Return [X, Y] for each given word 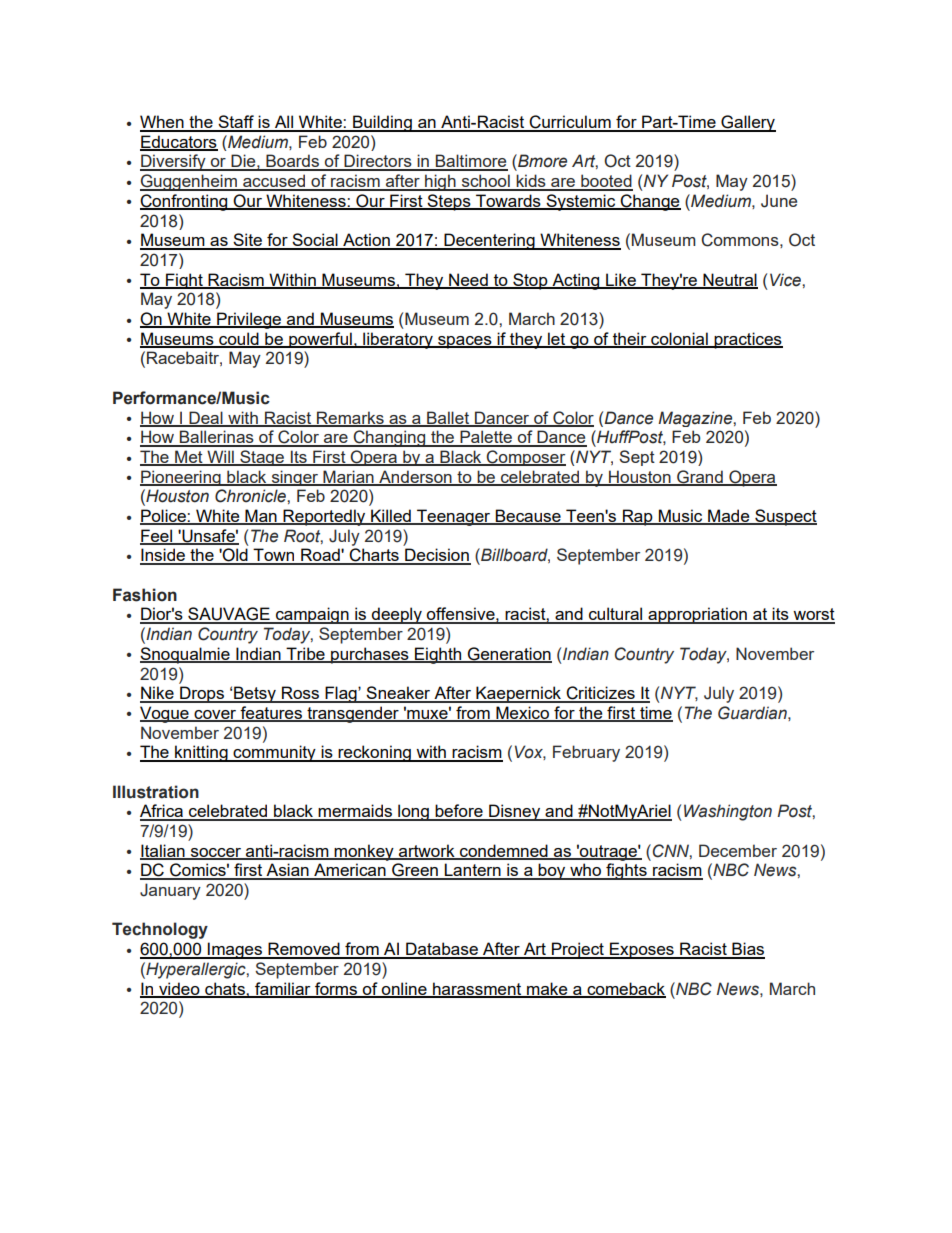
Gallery [747, 123]
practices [747, 340]
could [239, 339]
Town [274, 556]
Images [235, 950]
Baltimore [471, 162]
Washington [728, 812]
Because [528, 517]
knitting [201, 753]
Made [729, 517]
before [459, 812]
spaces [465, 342]
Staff [236, 123]
